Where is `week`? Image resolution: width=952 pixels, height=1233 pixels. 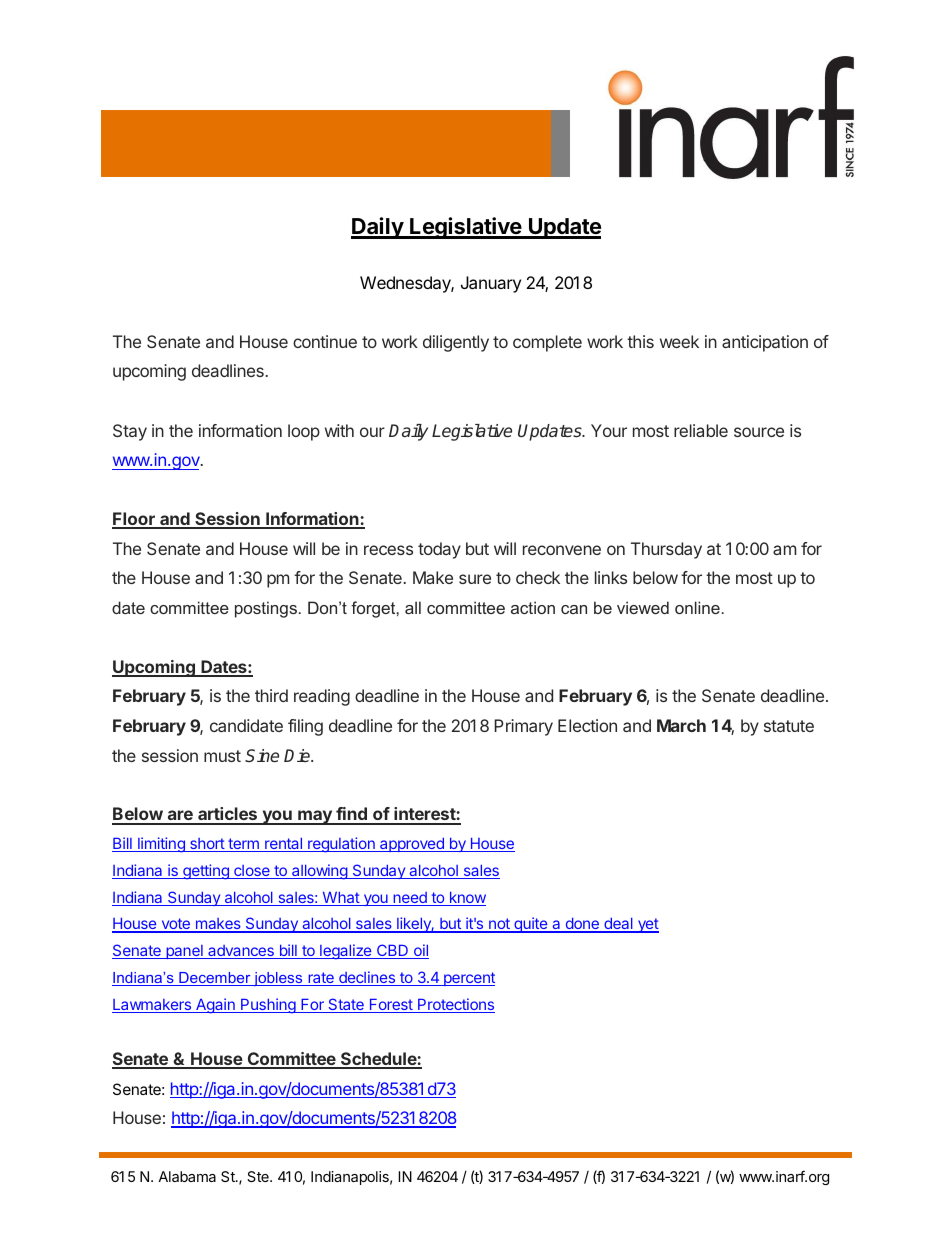 week is located at coordinates (679, 341).
